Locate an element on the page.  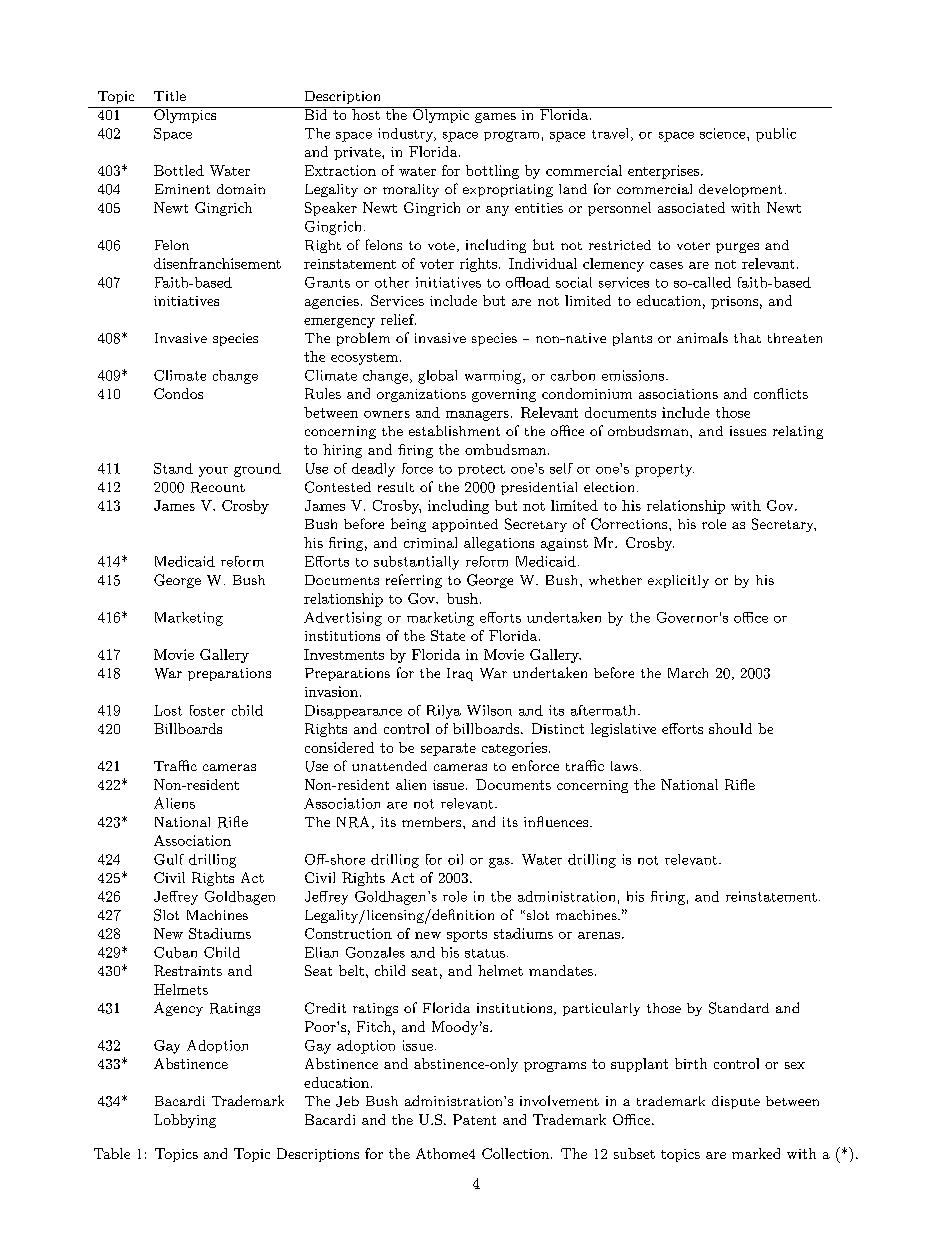
explicitly is located at coordinates (678, 581).
